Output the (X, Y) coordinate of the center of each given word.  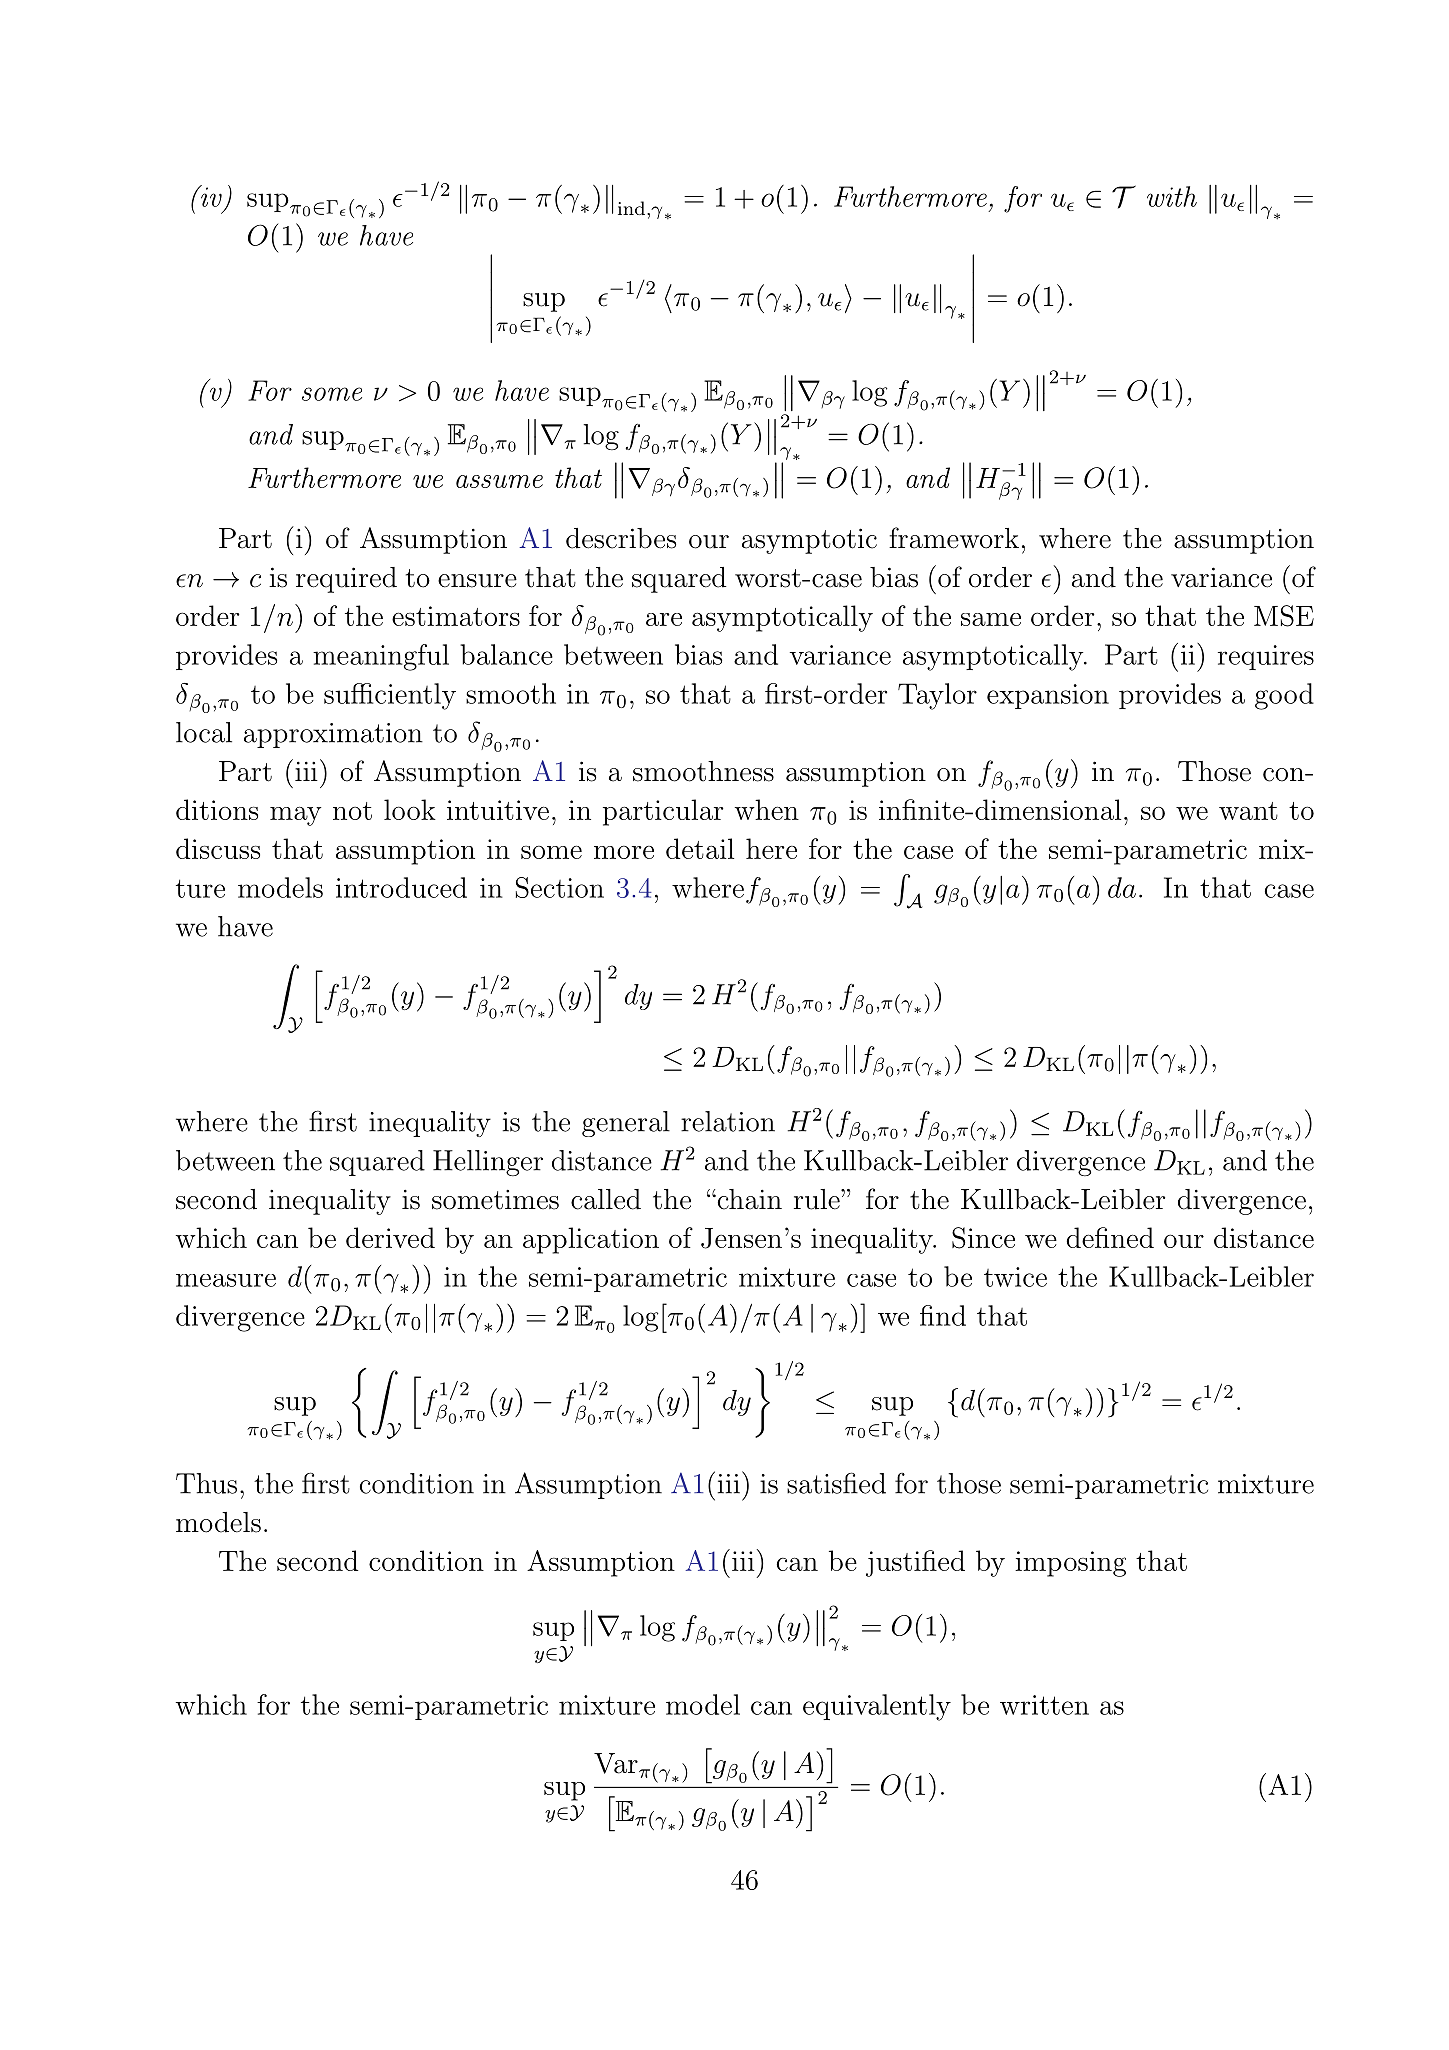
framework (954, 538)
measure (226, 1280)
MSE (1284, 616)
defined (1110, 1237)
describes (621, 538)
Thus (206, 1483)
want (1248, 811)
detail (700, 848)
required (346, 580)
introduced (401, 887)
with (1172, 196)
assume (499, 481)
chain (748, 1199)
